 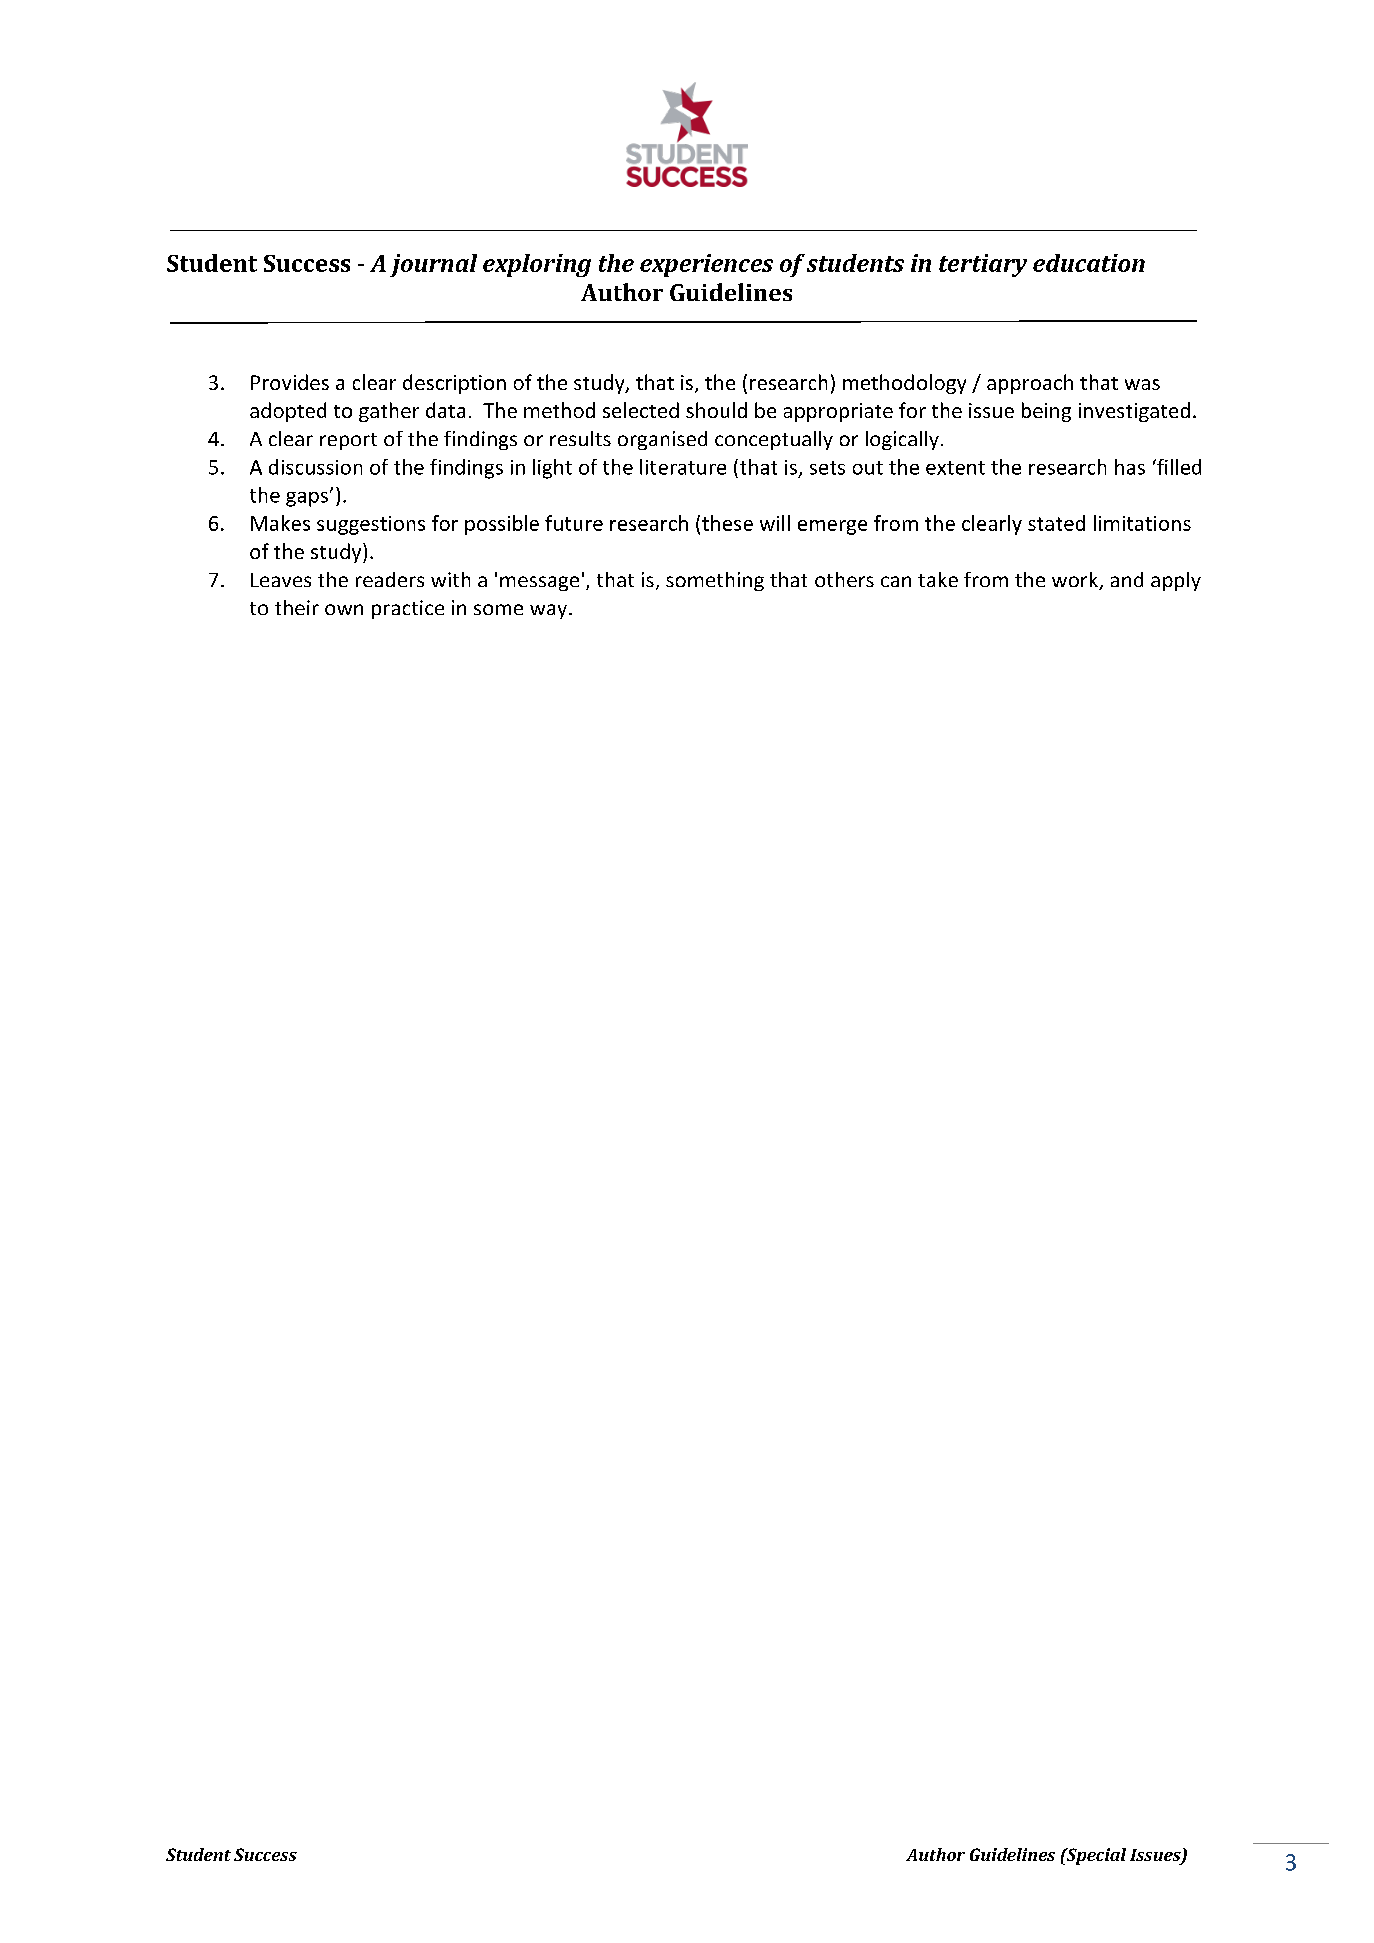 I want to click on should, so click(x=716, y=410).
